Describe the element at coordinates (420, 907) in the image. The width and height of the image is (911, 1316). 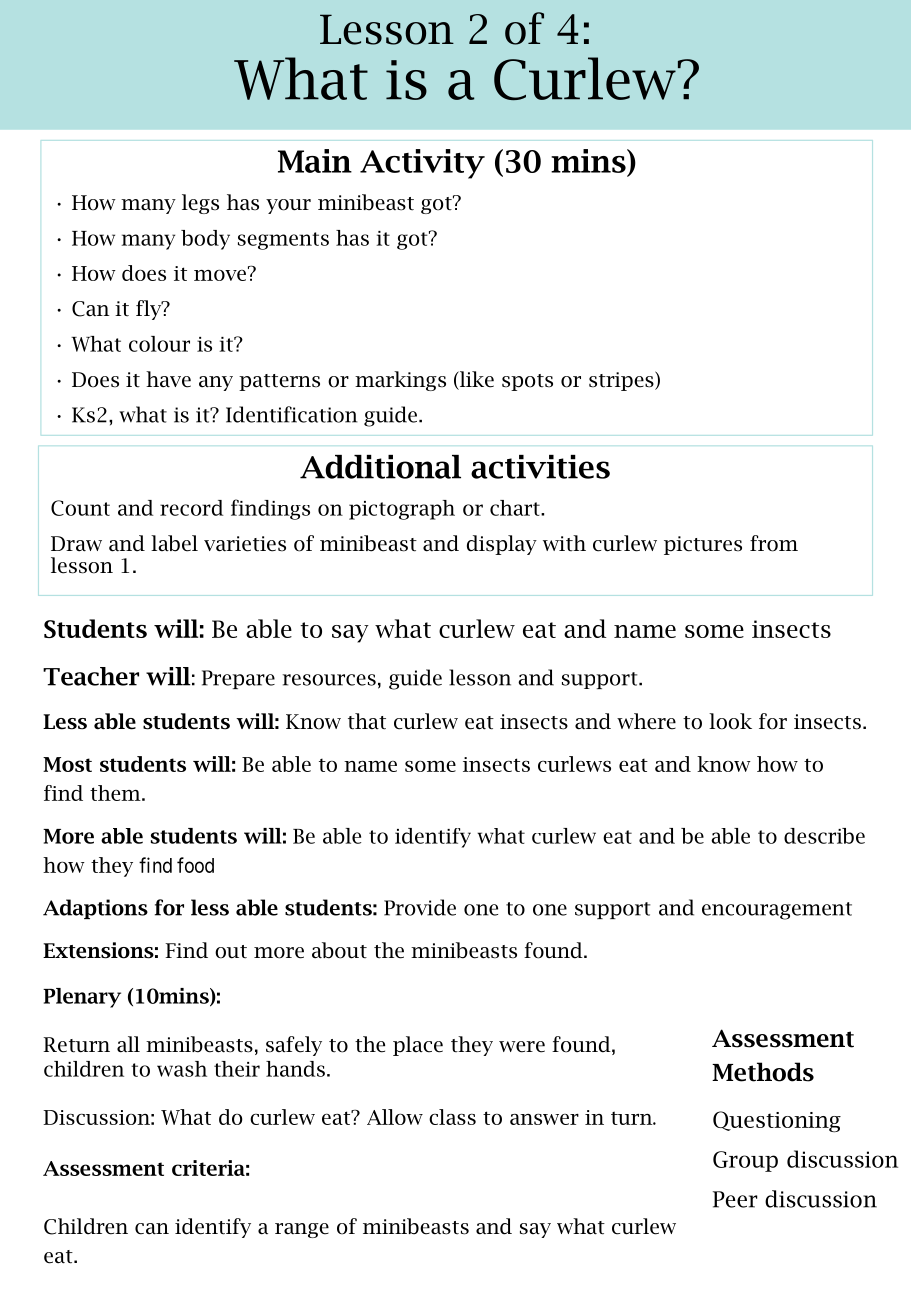
I see `Provide` at that location.
